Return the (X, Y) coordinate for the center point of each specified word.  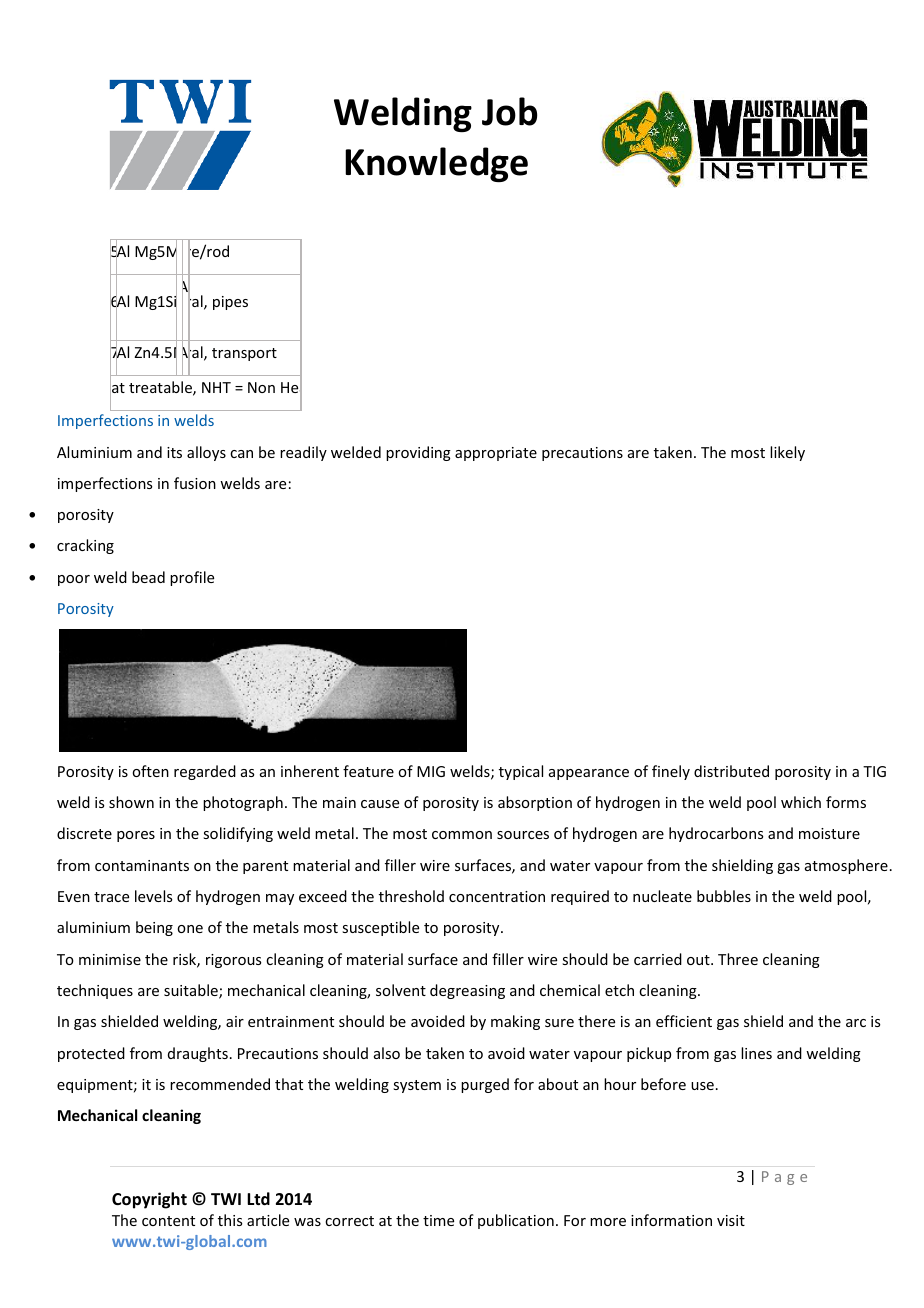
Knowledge (436, 164)
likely (787, 453)
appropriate (496, 454)
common (462, 835)
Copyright (149, 1200)
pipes (230, 303)
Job (509, 111)
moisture (829, 833)
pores (136, 836)
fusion (195, 483)
